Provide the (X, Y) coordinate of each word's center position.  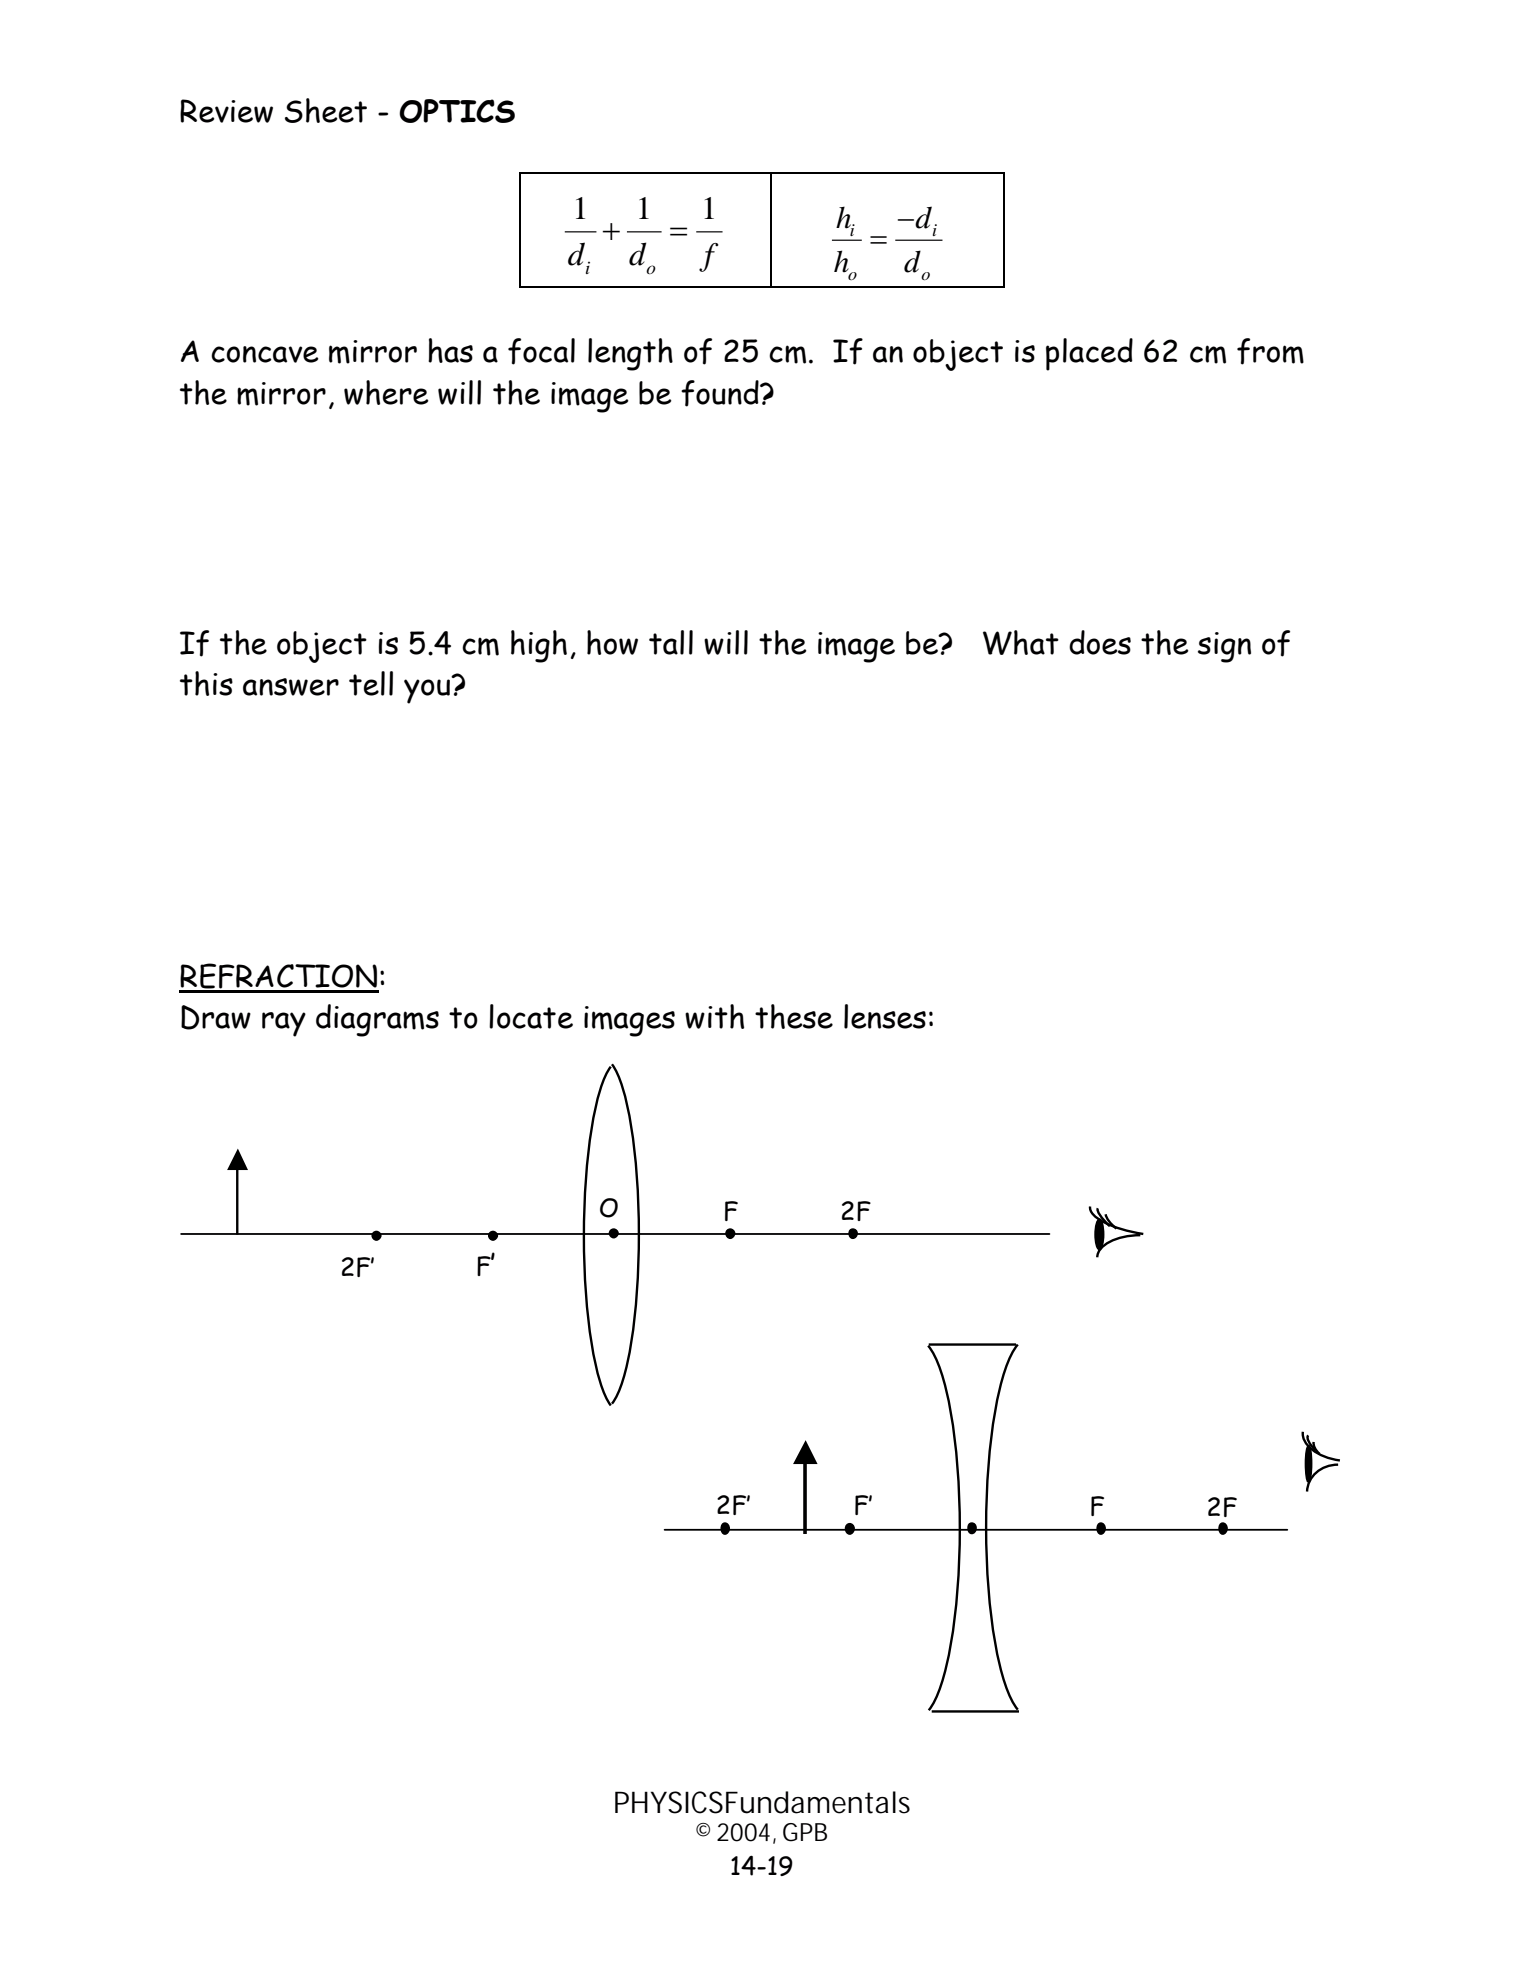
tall (671, 642)
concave (265, 354)
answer (291, 687)
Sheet (326, 110)
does (1100, 642)
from (1270, 351)
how (612, 642)
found (721, 393)
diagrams (377, 1020)
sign (1224, 647)
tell (371, 683)
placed (1089, 354)
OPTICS (457, 111)
